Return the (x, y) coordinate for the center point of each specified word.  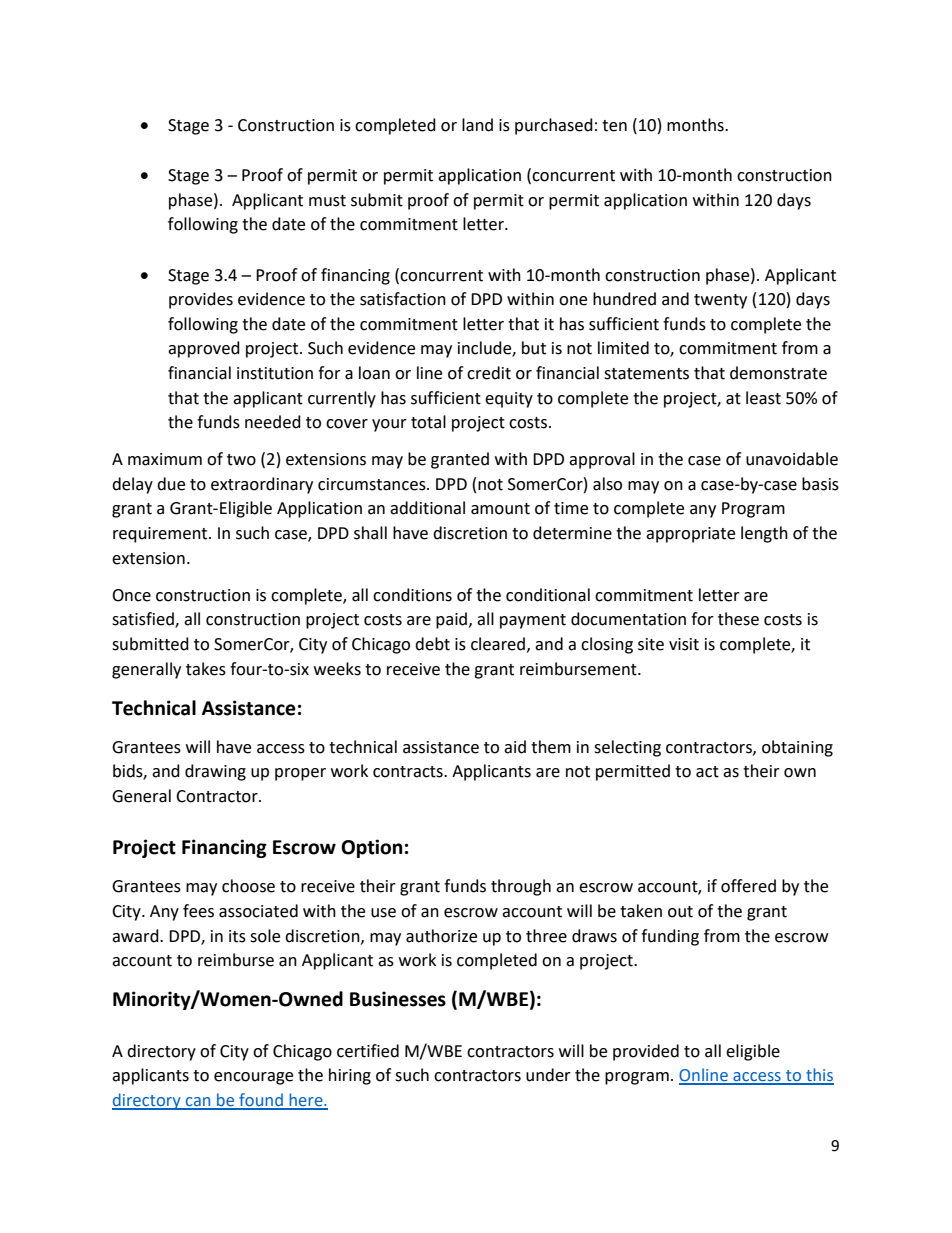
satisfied (144, 620)
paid (453, 620)
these (738, 619)
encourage (253, 1078)
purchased (554, 126)
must (327, 201)
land (477, 125)
